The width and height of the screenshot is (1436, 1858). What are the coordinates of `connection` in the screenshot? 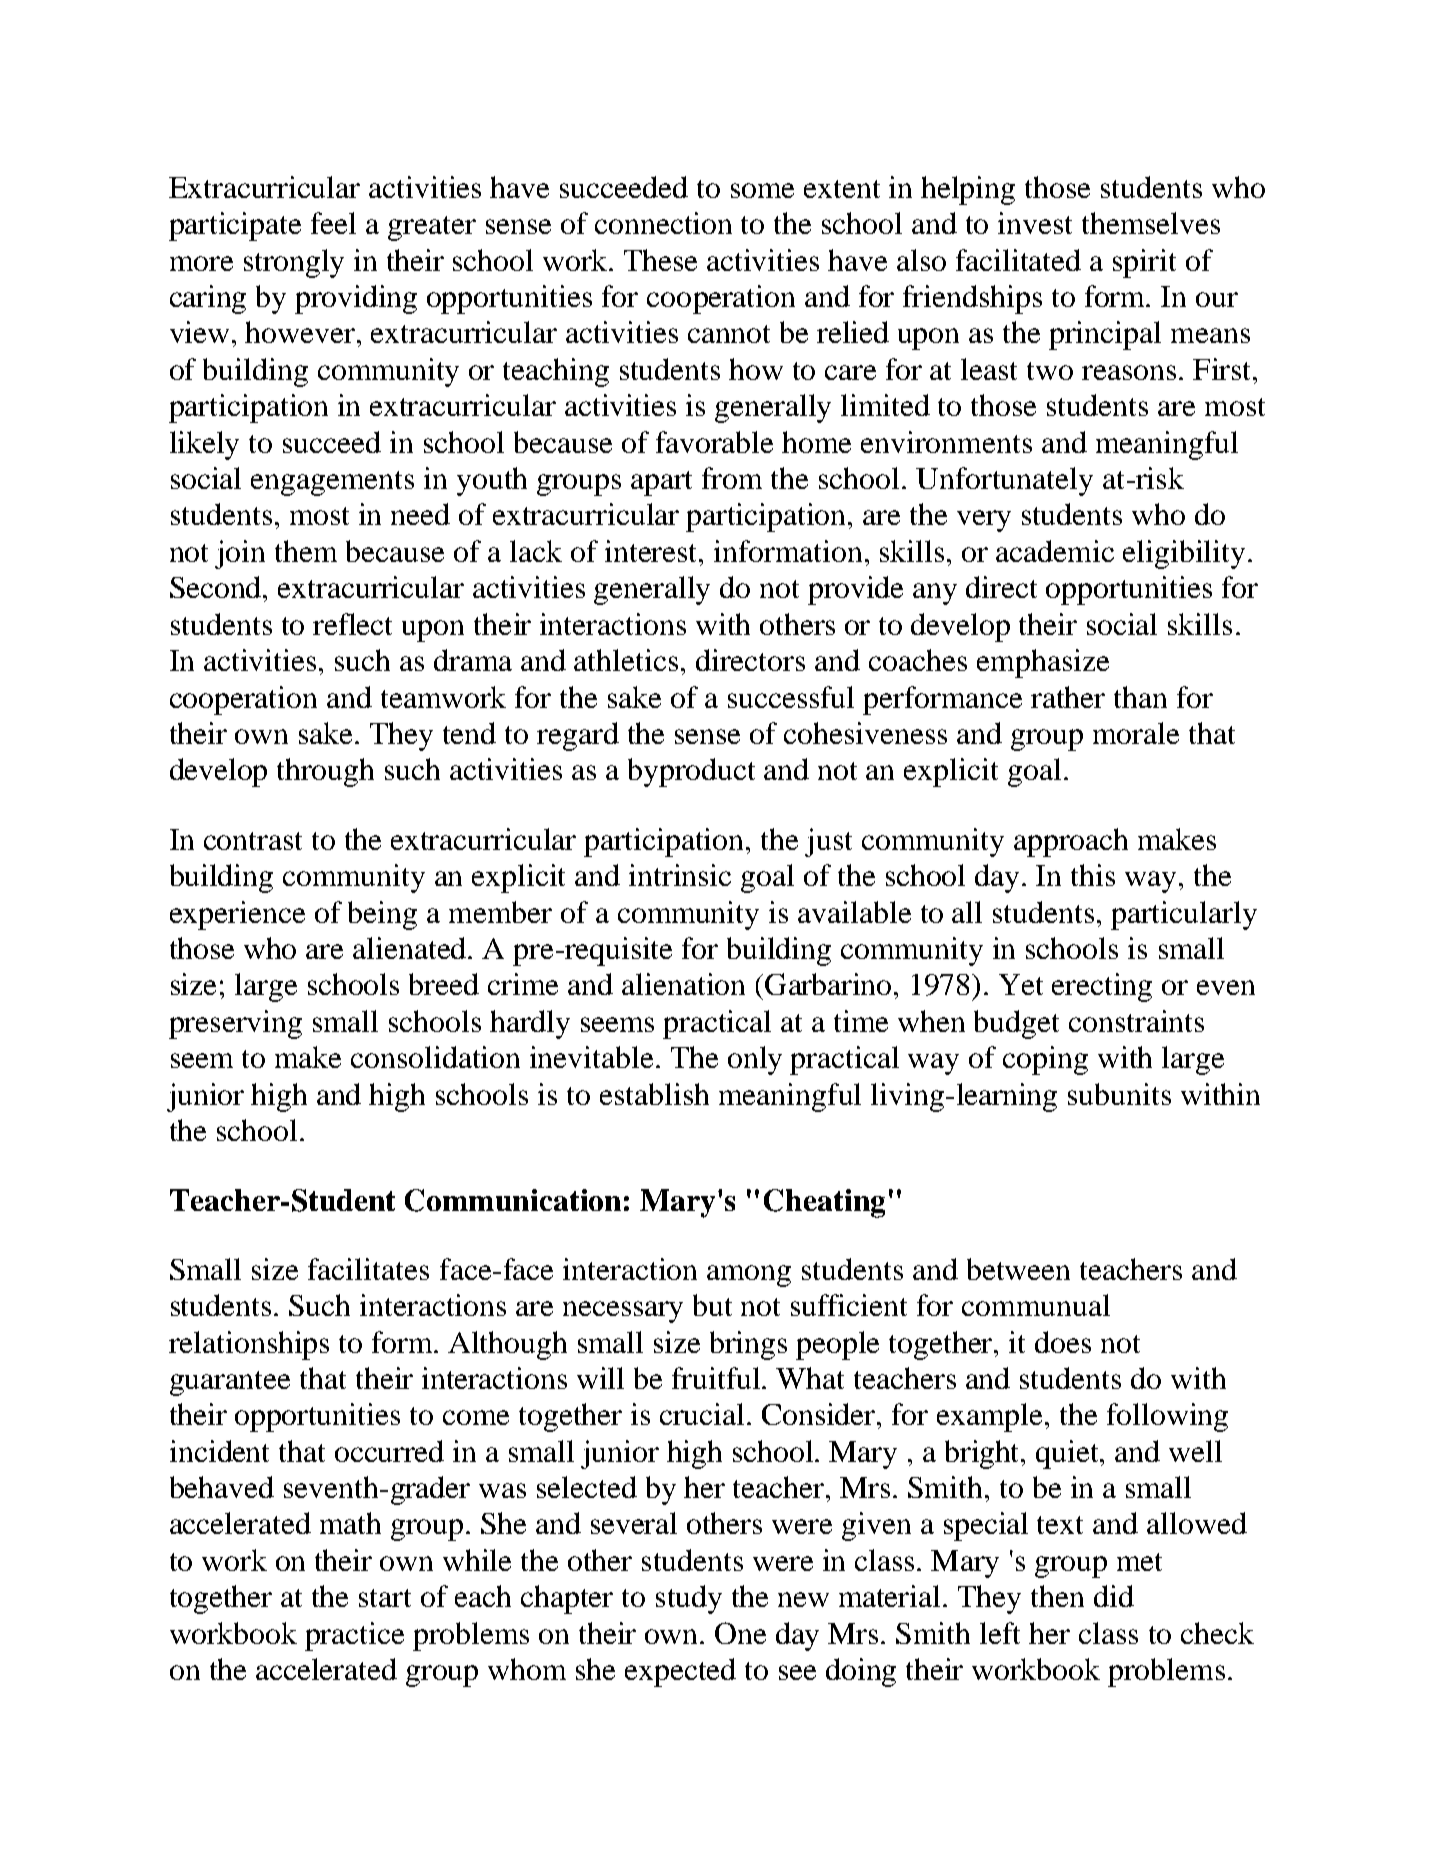 It's located at (663, 223).
